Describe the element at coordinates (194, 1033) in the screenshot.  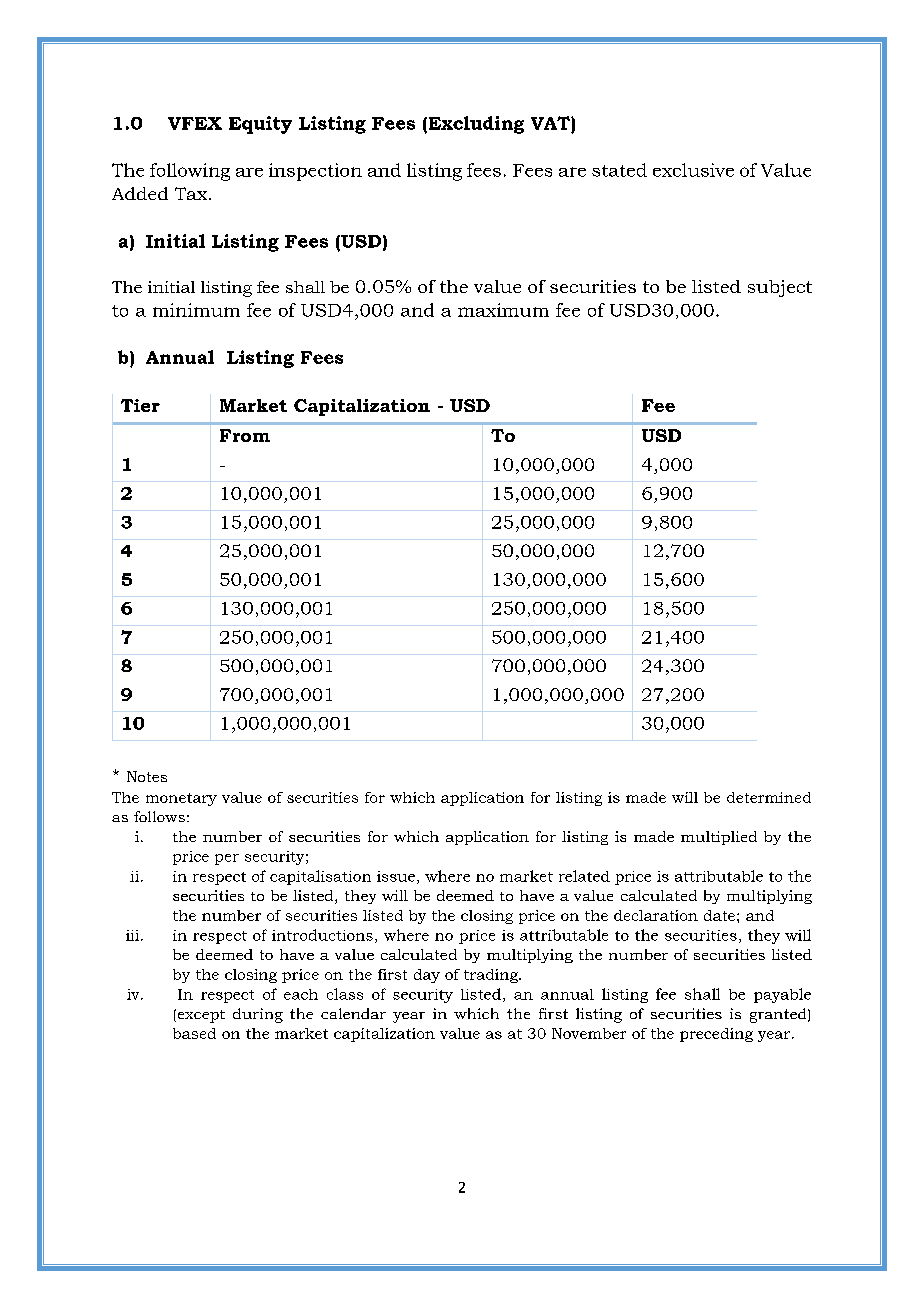
I see `based` at that location.
